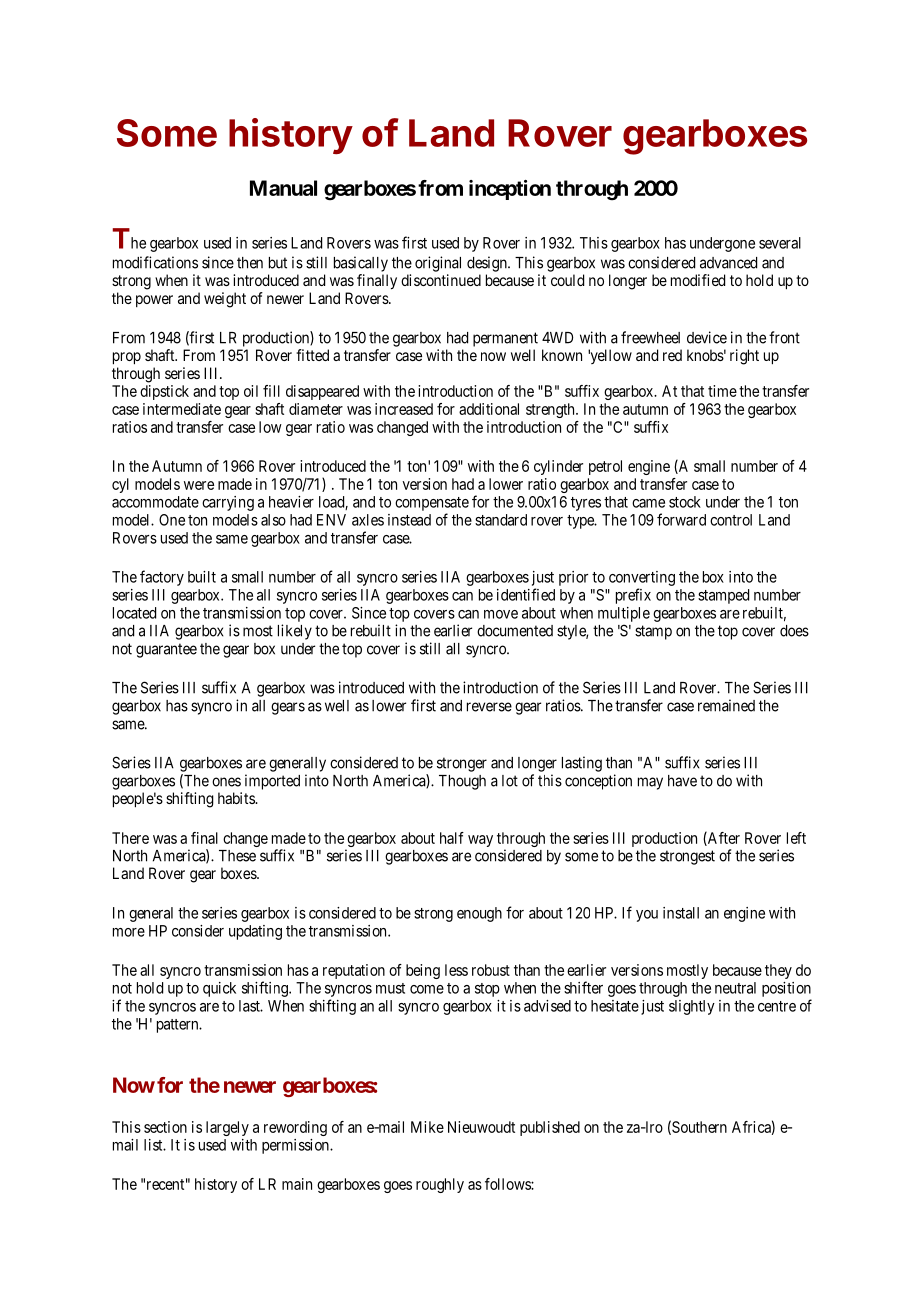  Describe the element at coordinates (510, 190) in the screenshot. I see `inception` at that location.
